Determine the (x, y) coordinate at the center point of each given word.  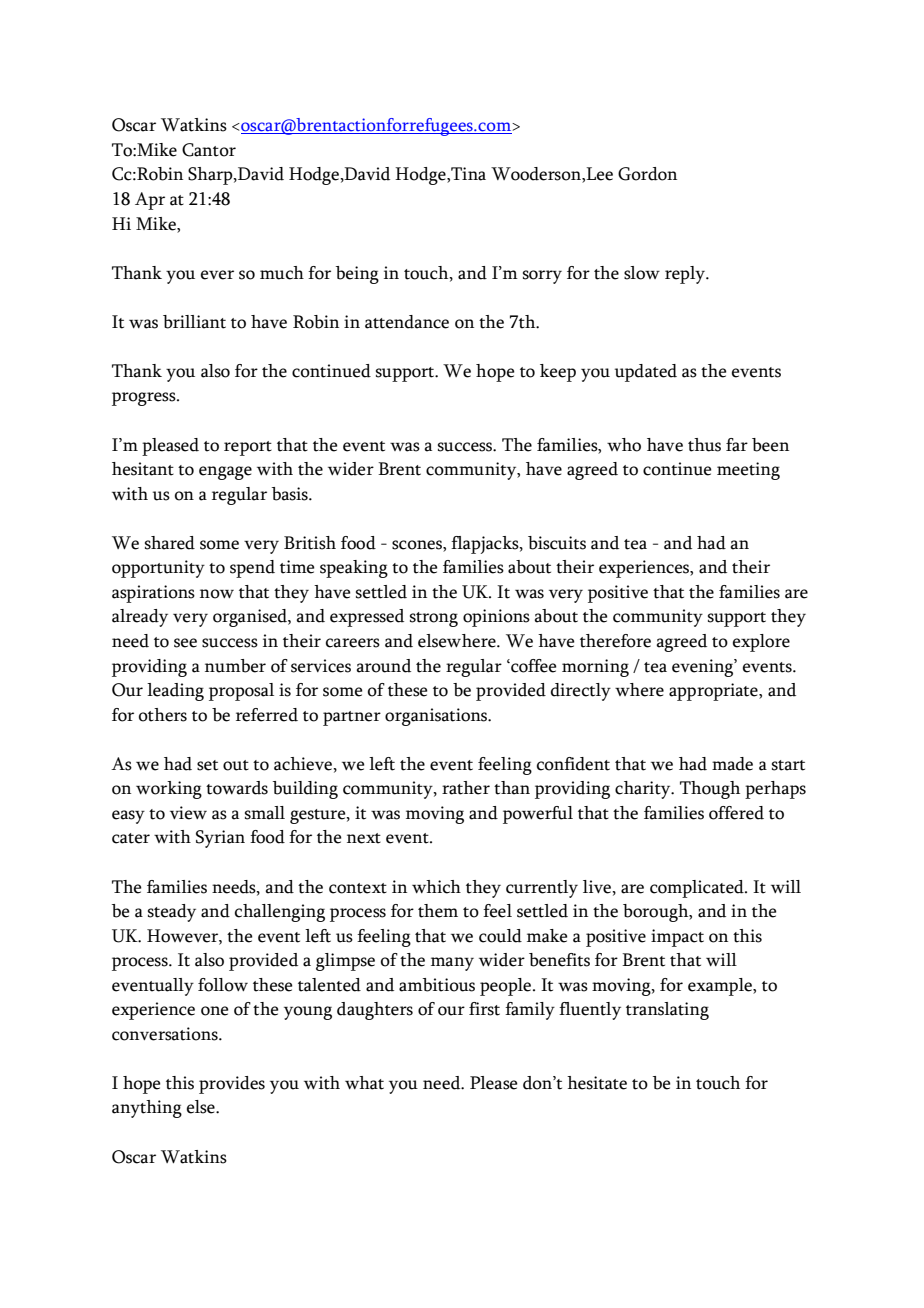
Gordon (647, 174)
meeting (748, 471)
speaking (354, 569)
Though (710, 790)
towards (237, 788)
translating (667, 1011)
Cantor (209, 150)
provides (232, 1085)
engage (225, 473)
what (364, 1083)
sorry (542, 277)
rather (466, 788)
